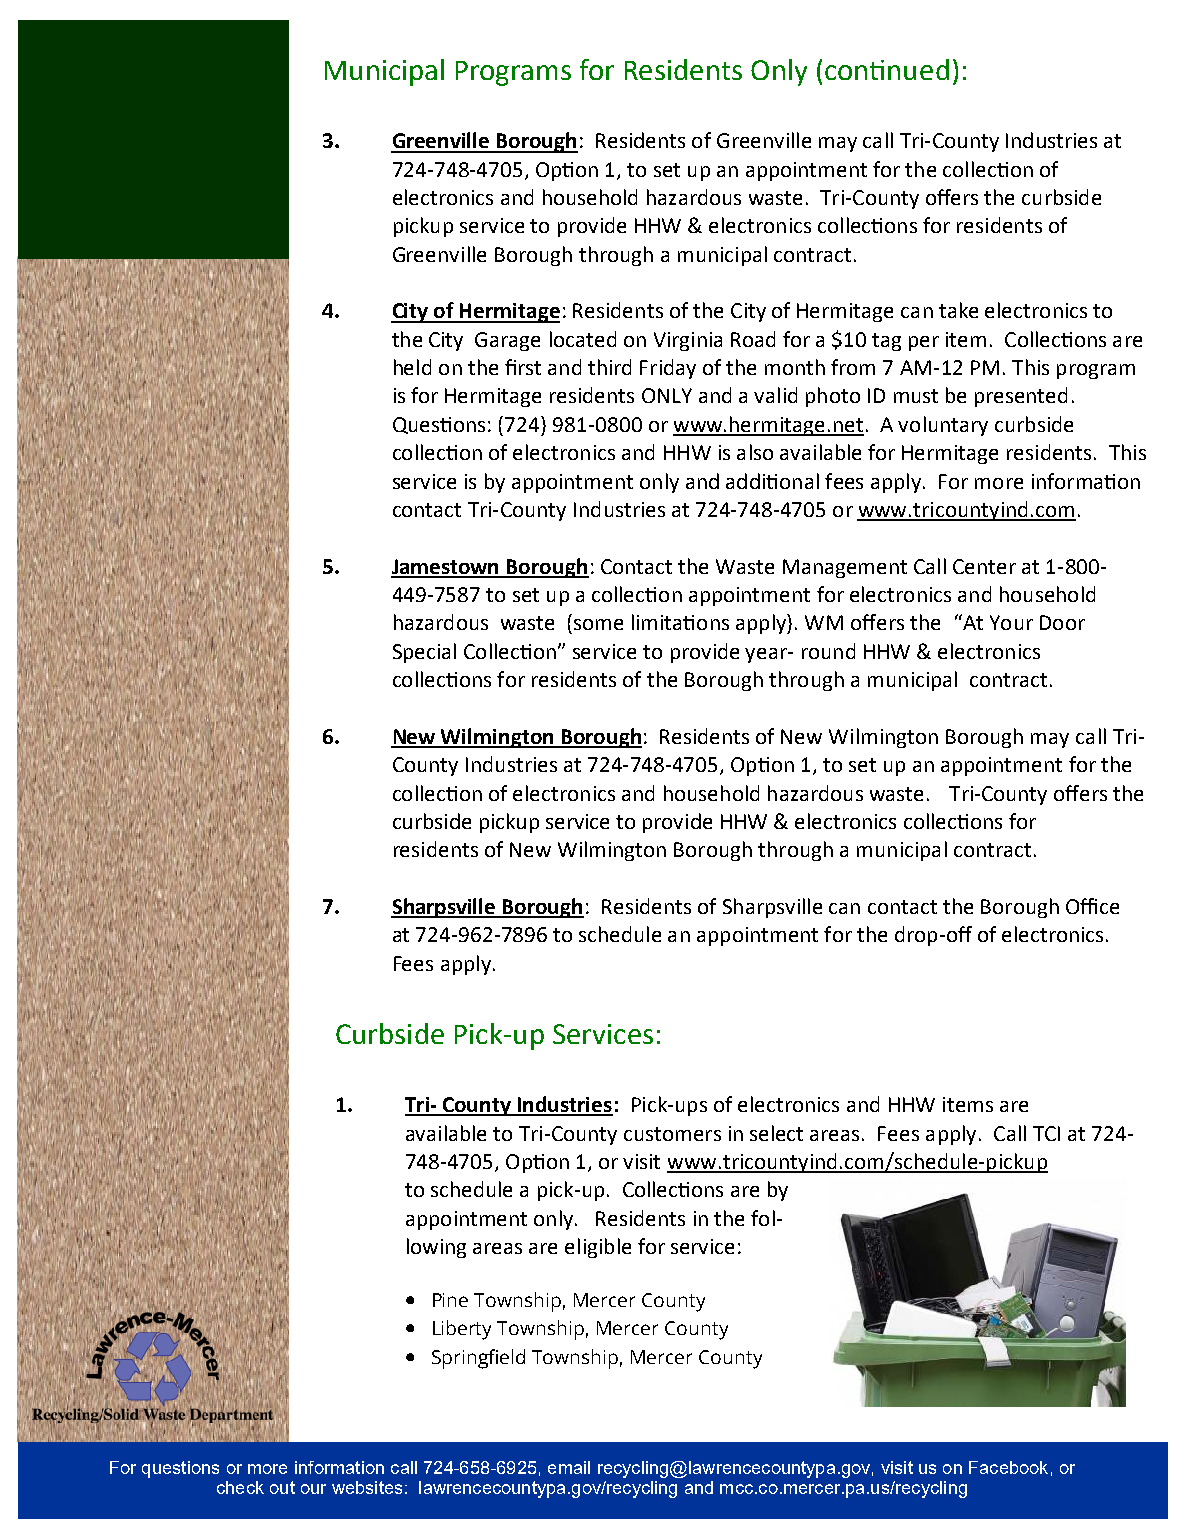 This screenshot has width=1185, height=1533. What do you see at coordinates (367, 1487) in the screenshot?
I see `websites` at bounding box center [367, 1487].
